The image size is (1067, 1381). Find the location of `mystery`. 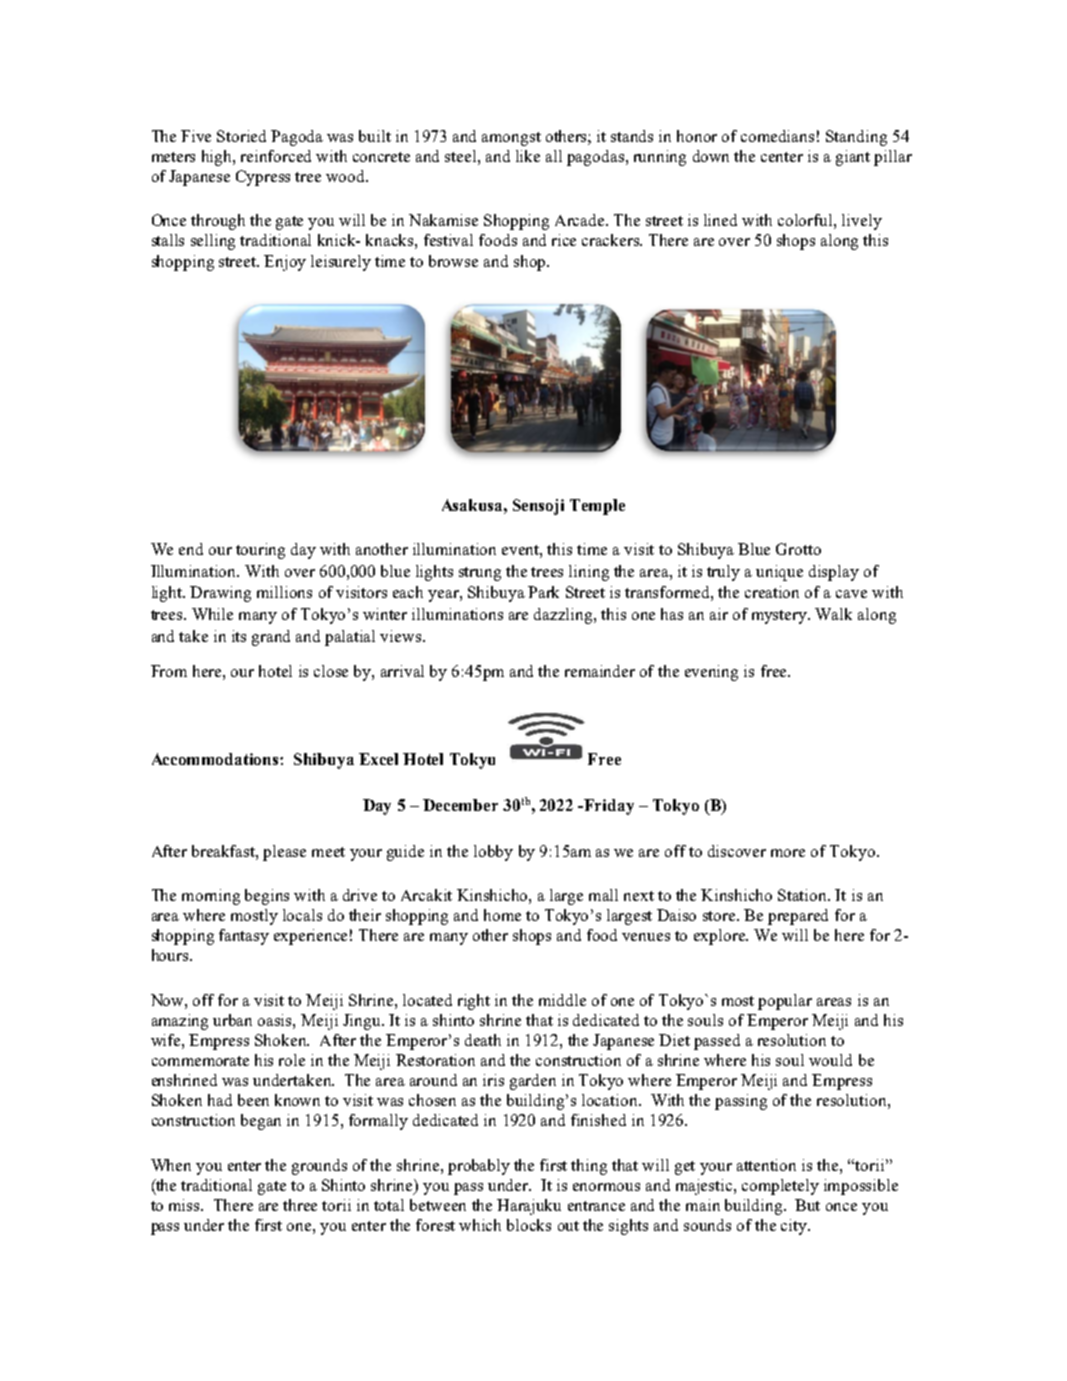

mystery is located at coordinates (781, 617).
